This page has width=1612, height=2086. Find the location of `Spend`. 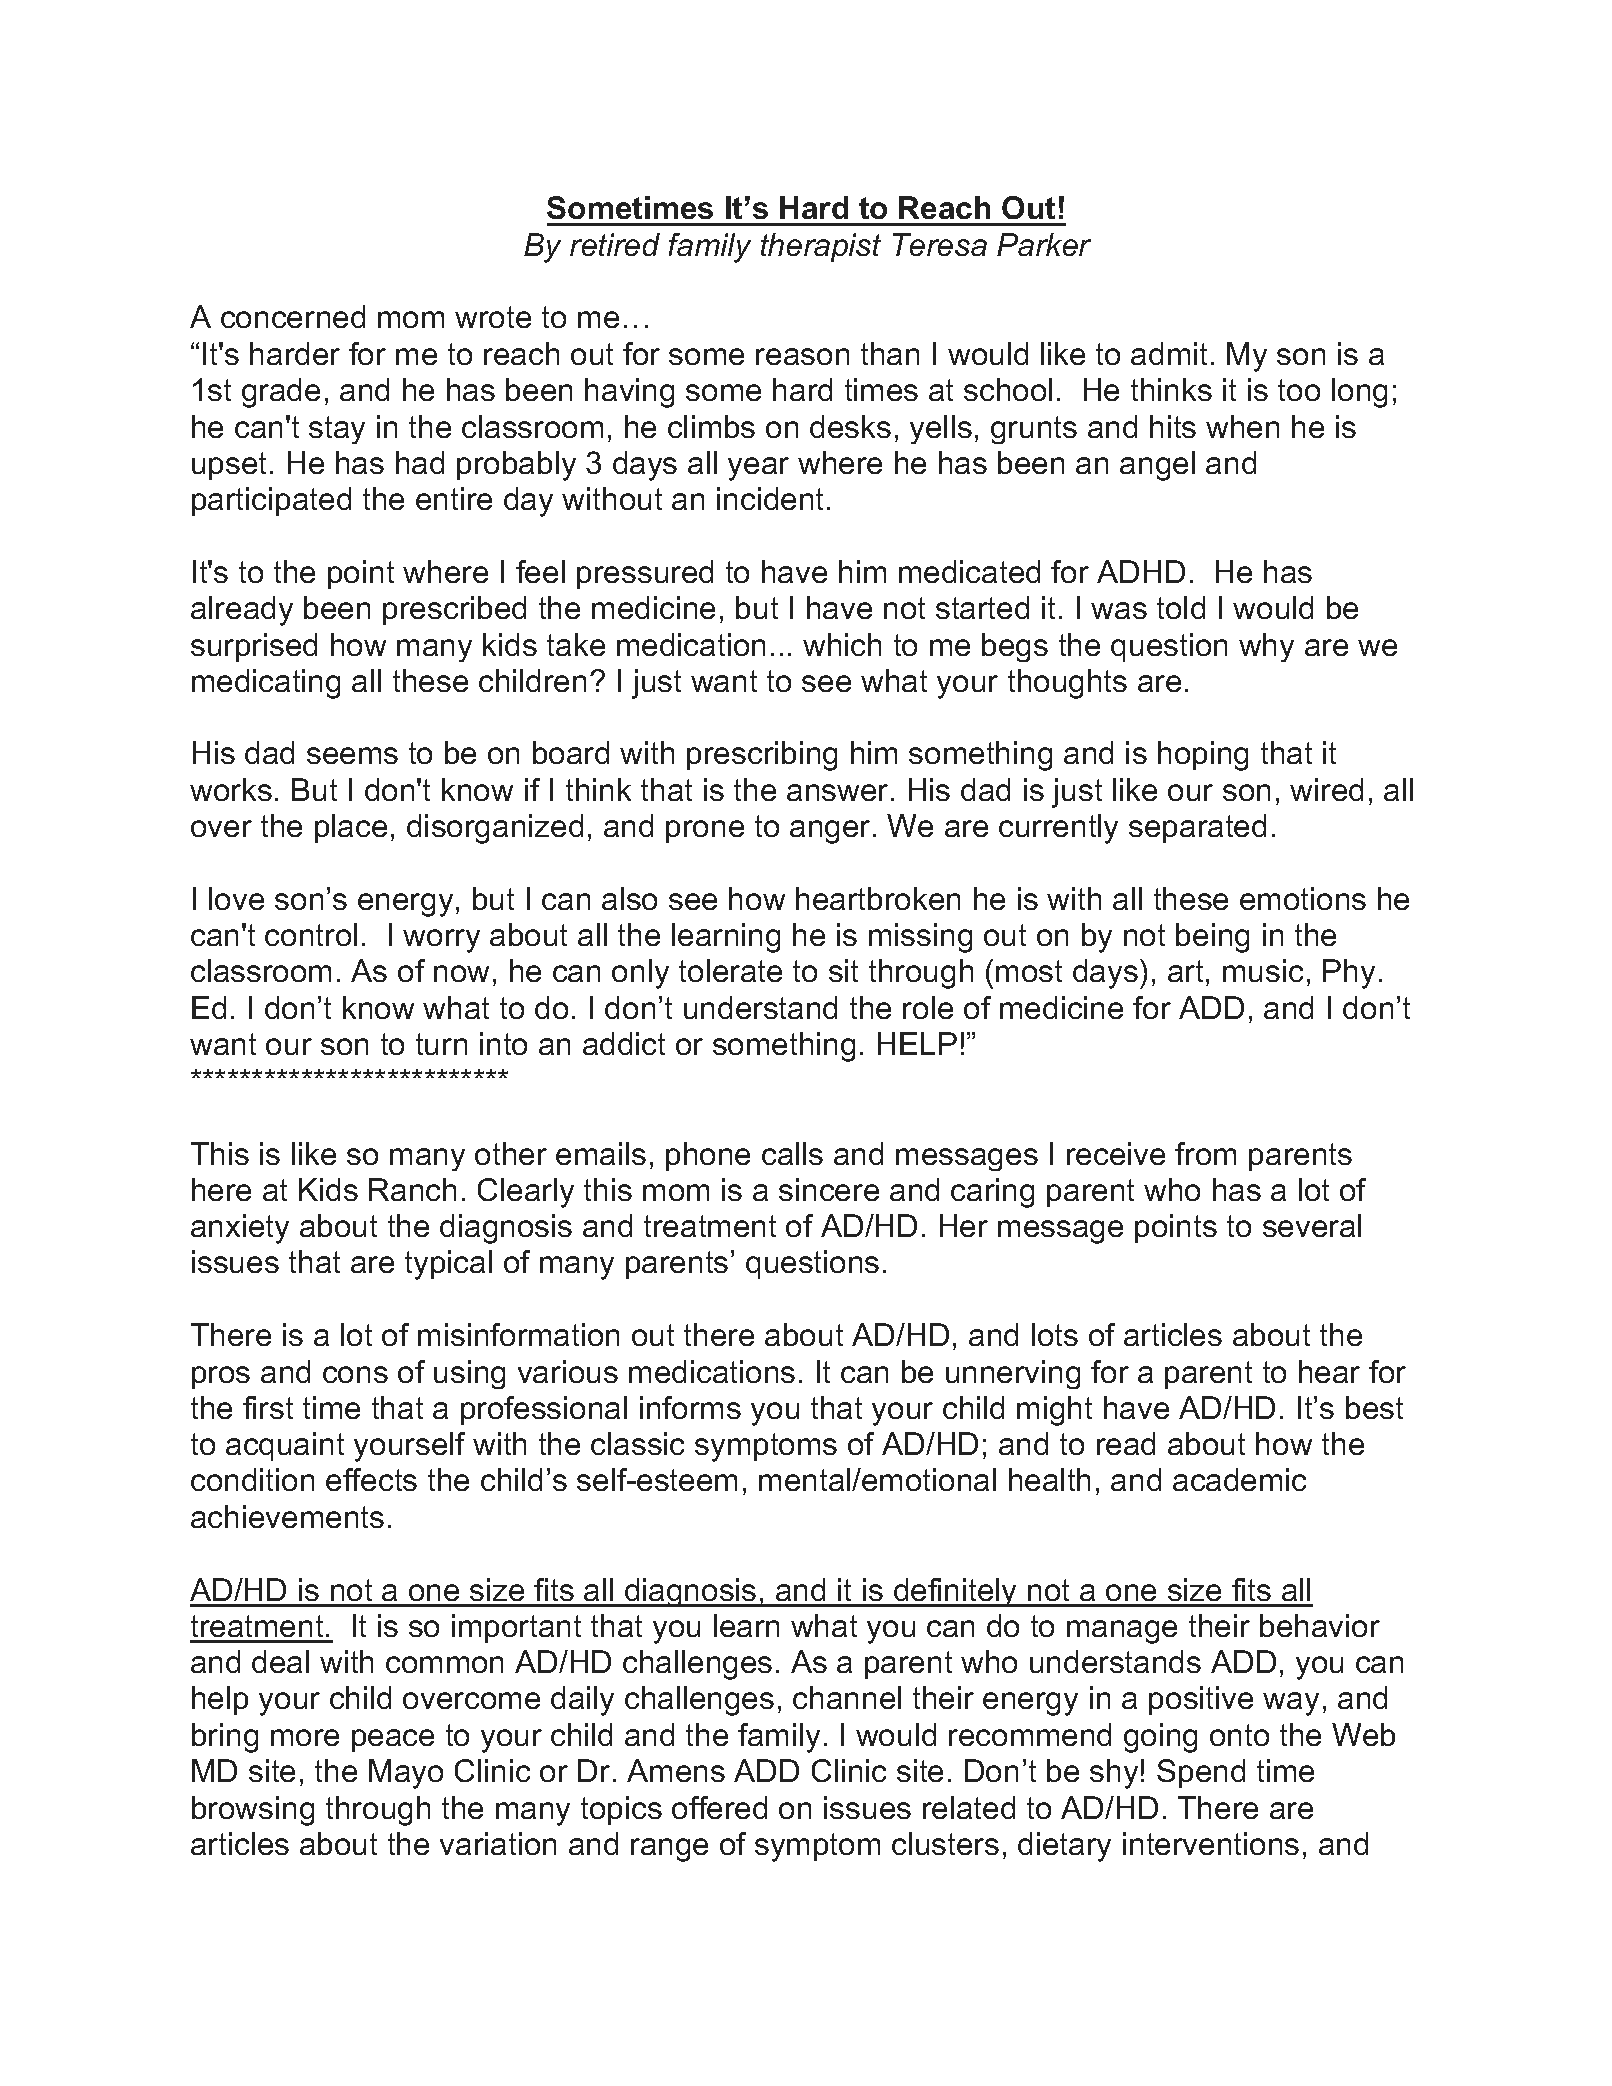

Spend is located at coordinates (1201, 1773).
